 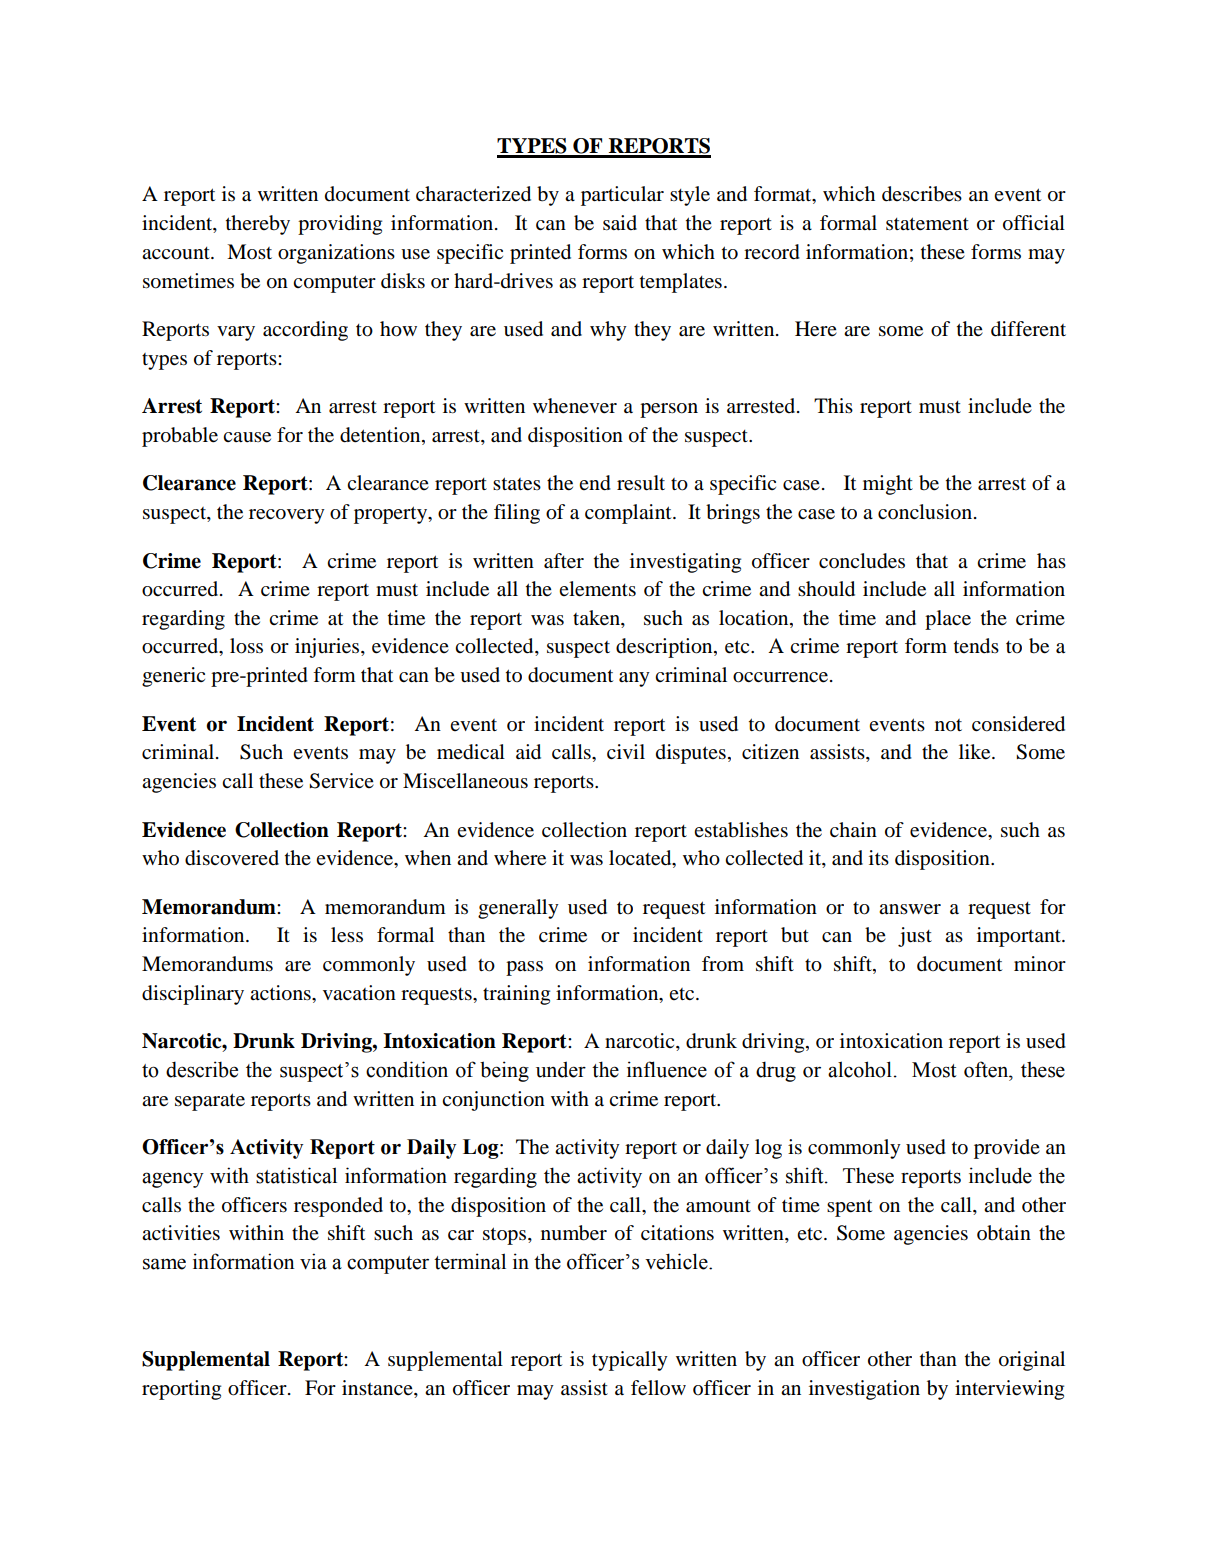 I want to click on just, so click(x=915, y=937).
